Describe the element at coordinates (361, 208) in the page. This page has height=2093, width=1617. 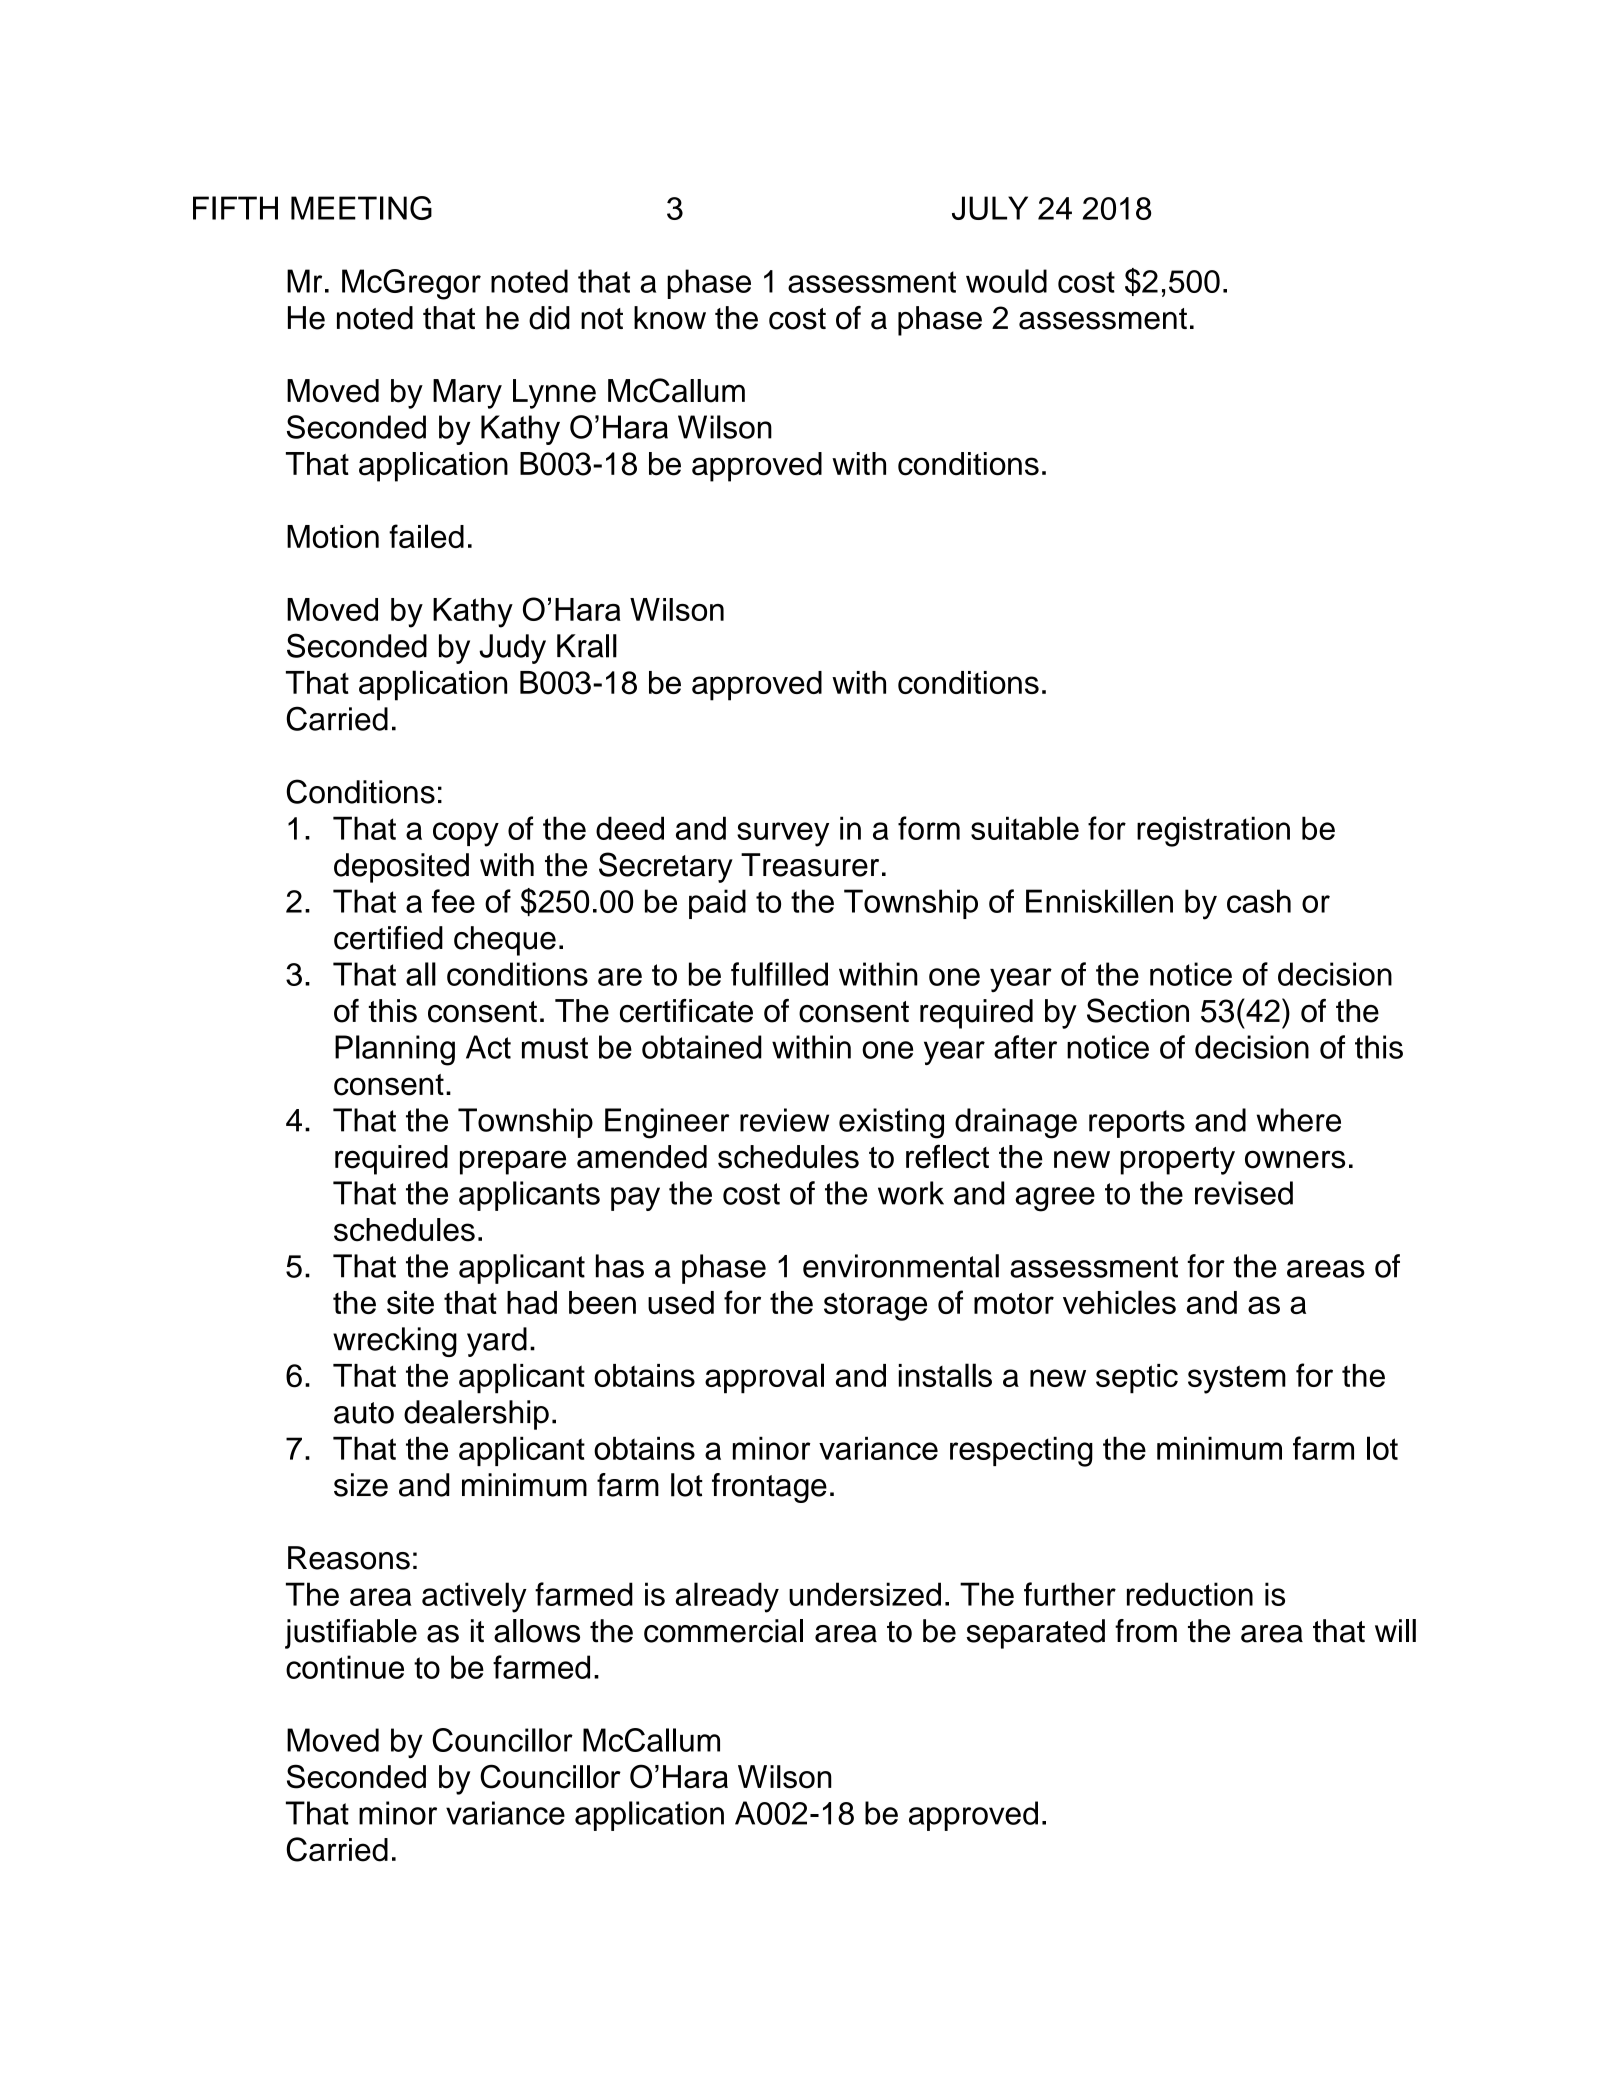
I see `MEETING` at that location.
